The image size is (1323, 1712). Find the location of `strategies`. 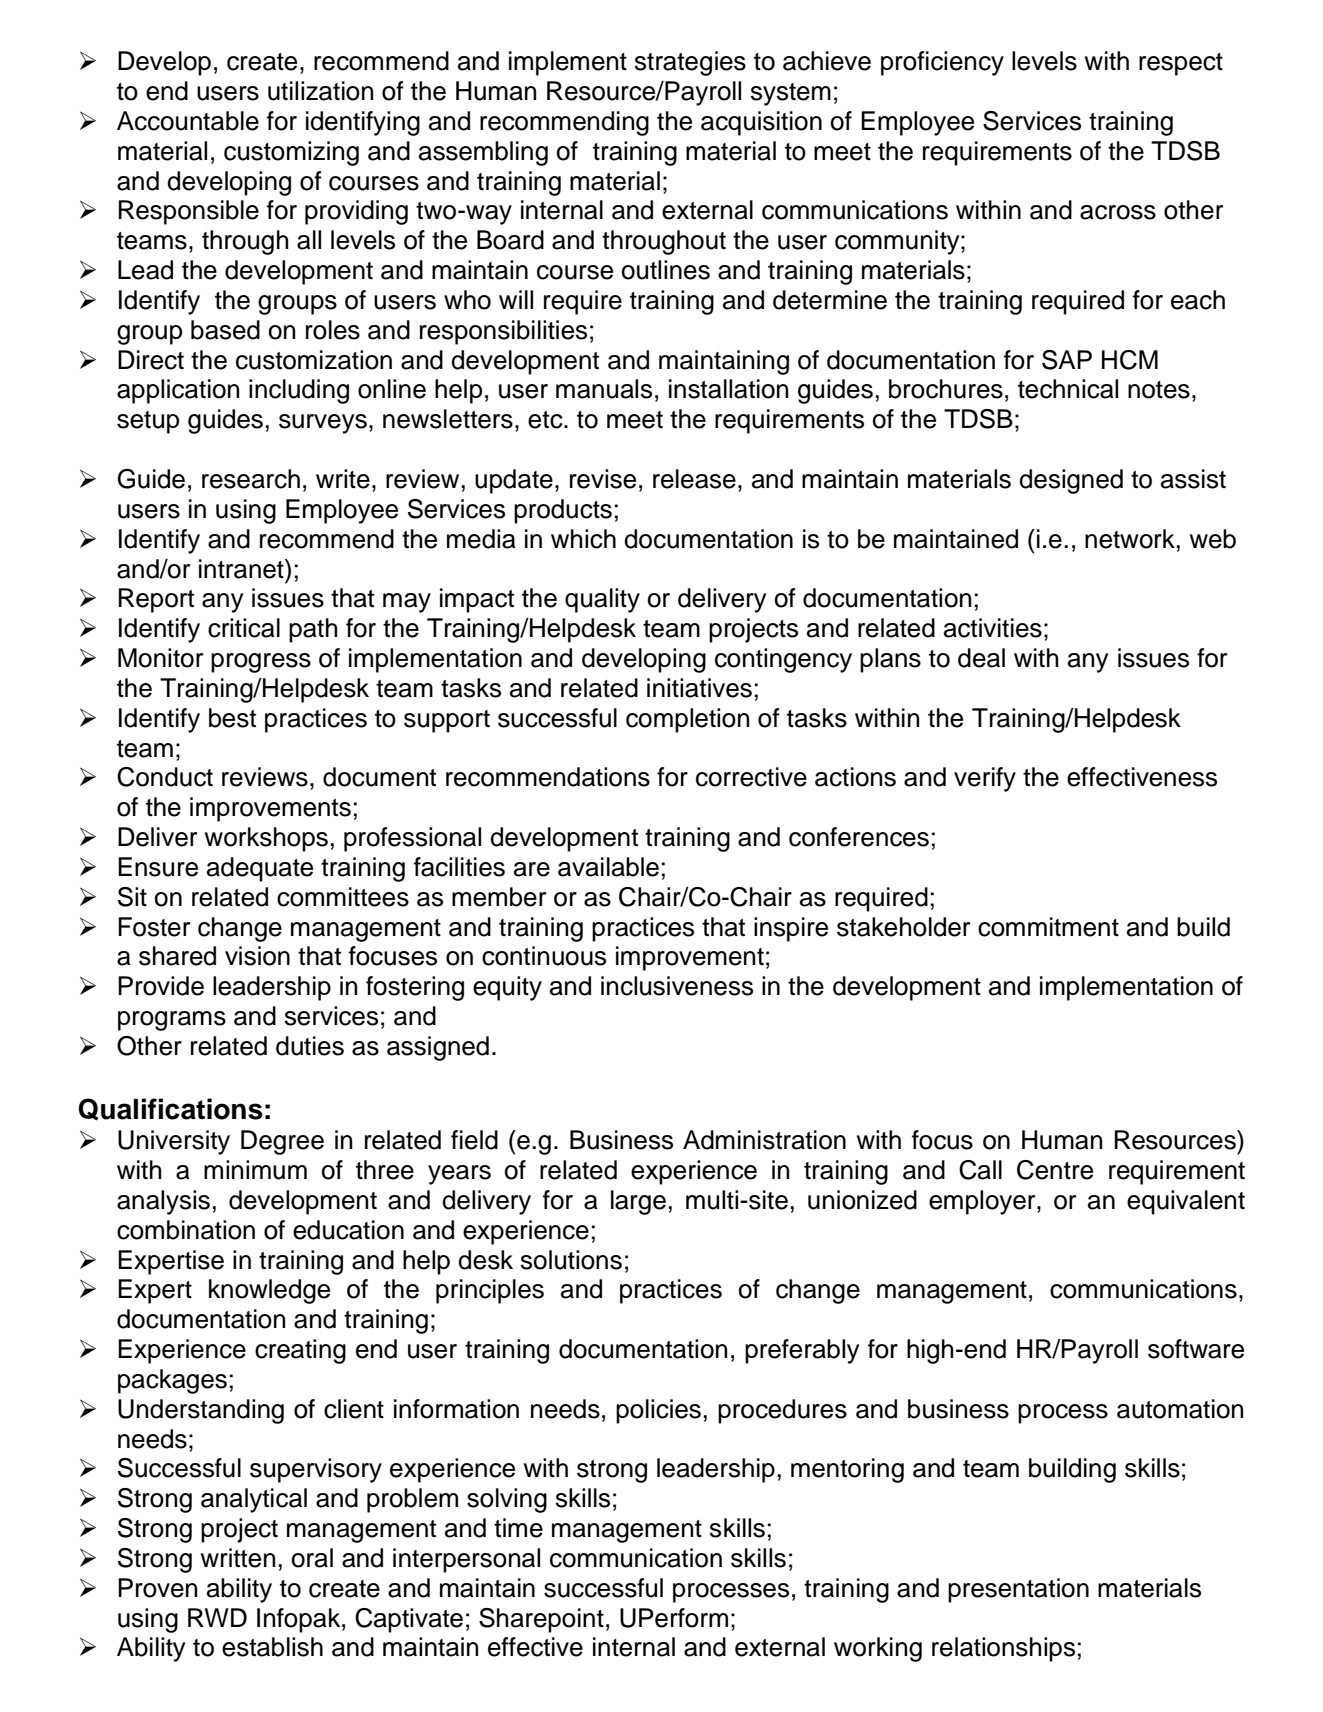

strategies is located at coordinates (690, 63).
